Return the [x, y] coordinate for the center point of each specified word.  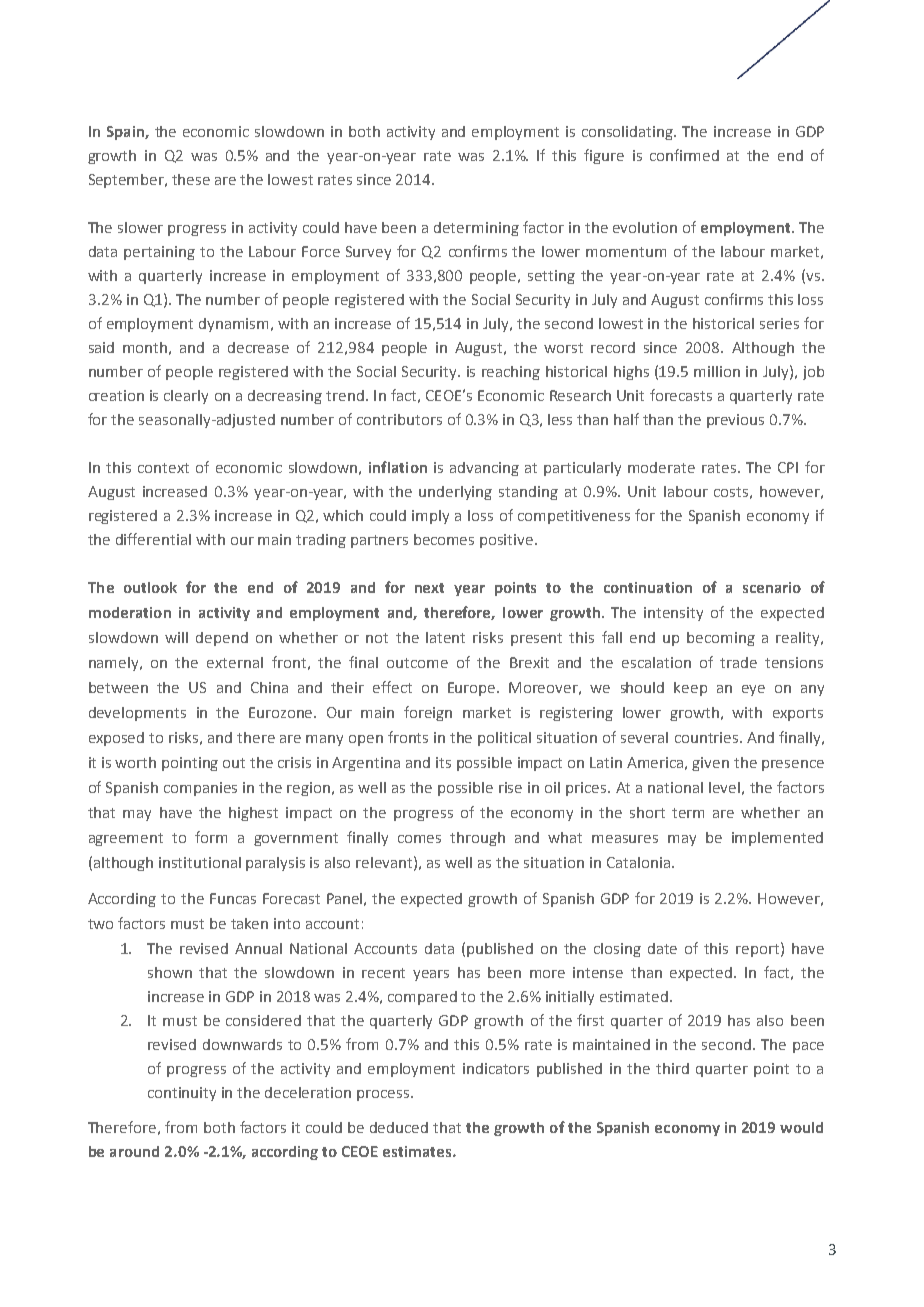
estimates [418, 1151]
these [191, 179]
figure [604, 156]
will [176, 637]
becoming [721, 639]
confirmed [684, 155]
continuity [182, 1094]
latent [445, 637]
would [801, 1127]
